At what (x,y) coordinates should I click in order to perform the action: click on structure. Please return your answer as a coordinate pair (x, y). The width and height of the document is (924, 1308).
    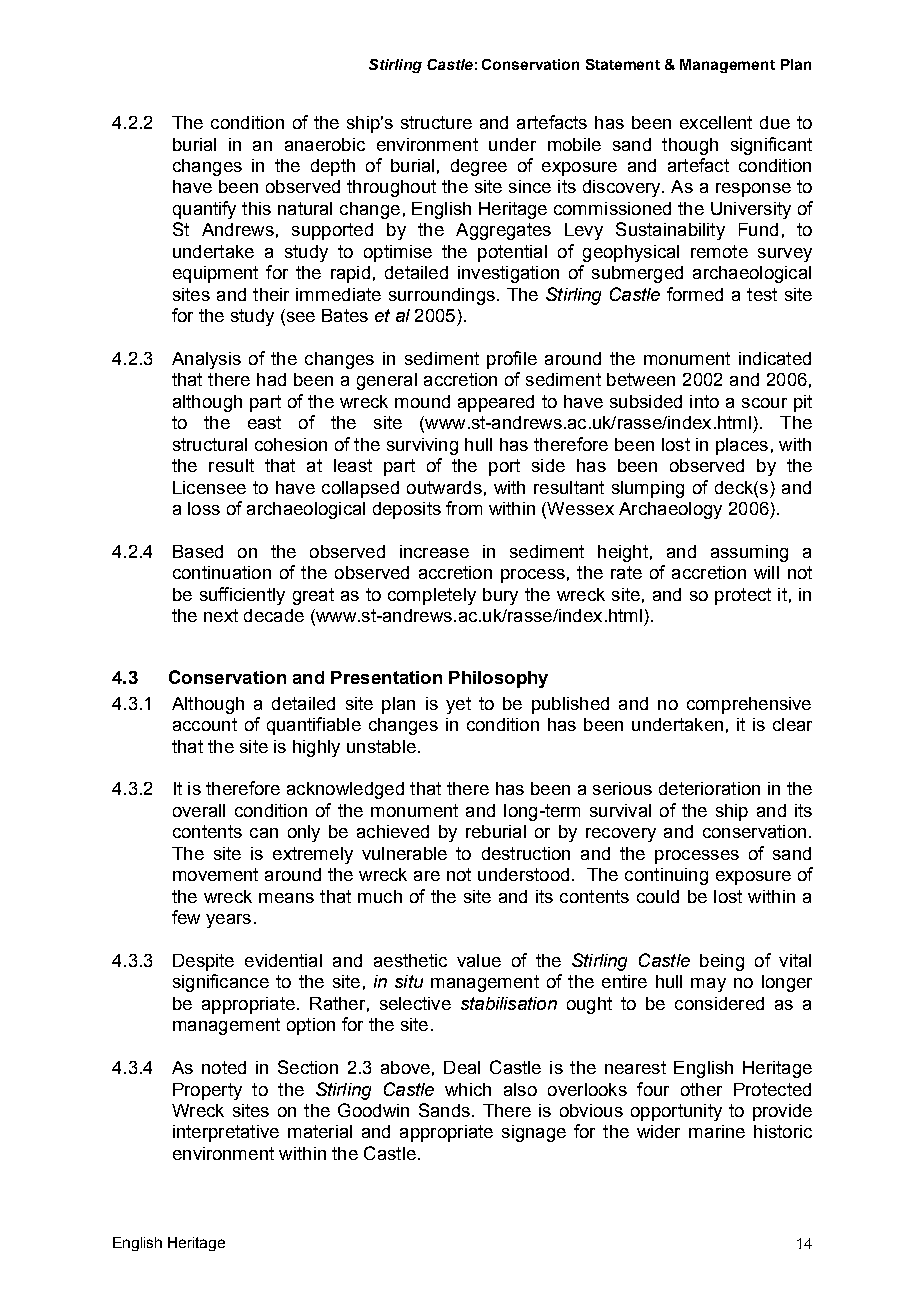
    Looking at the image, I should click on (436, 122).
